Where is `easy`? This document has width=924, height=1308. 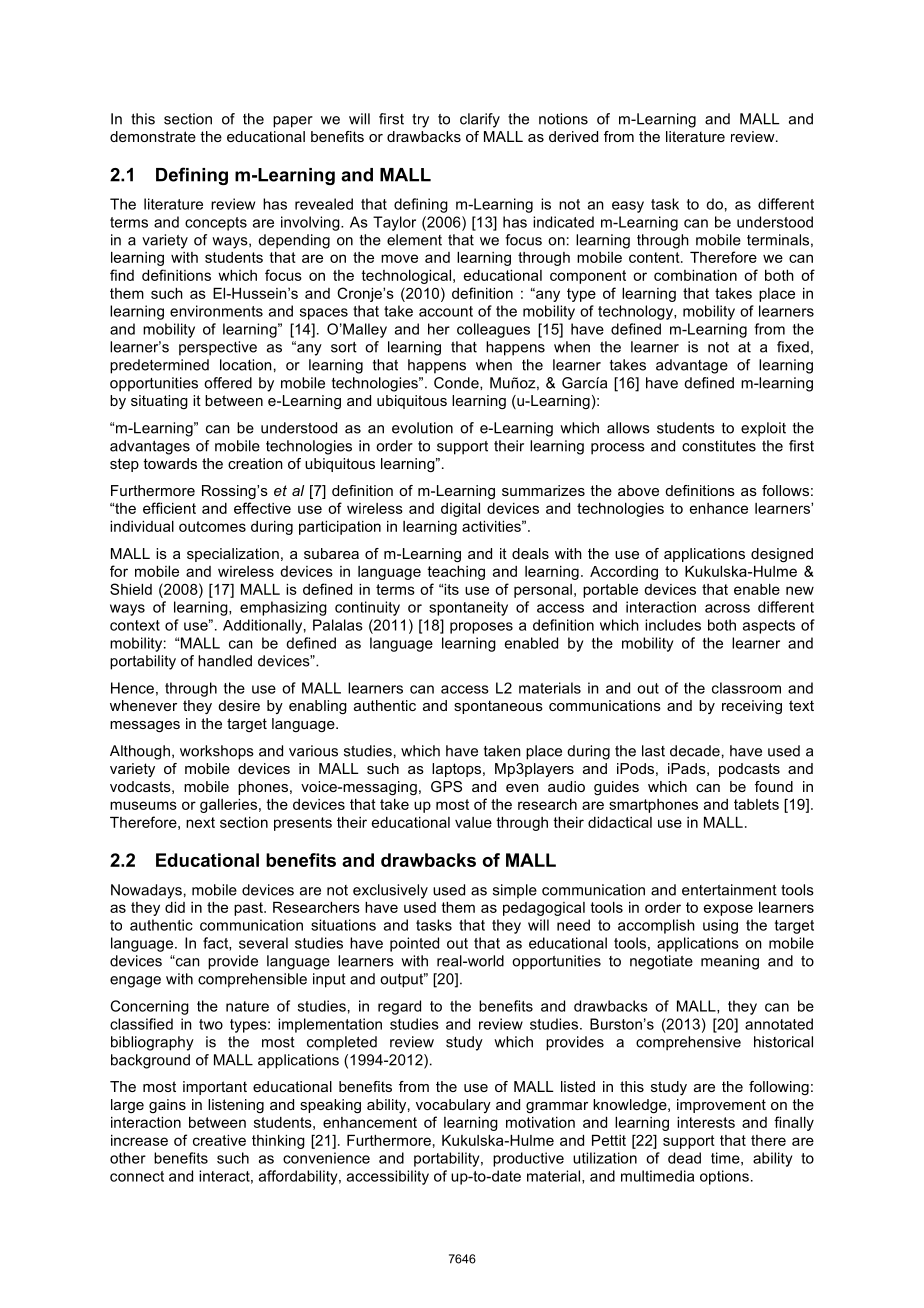 easy is located at coordinates (628, 207).
